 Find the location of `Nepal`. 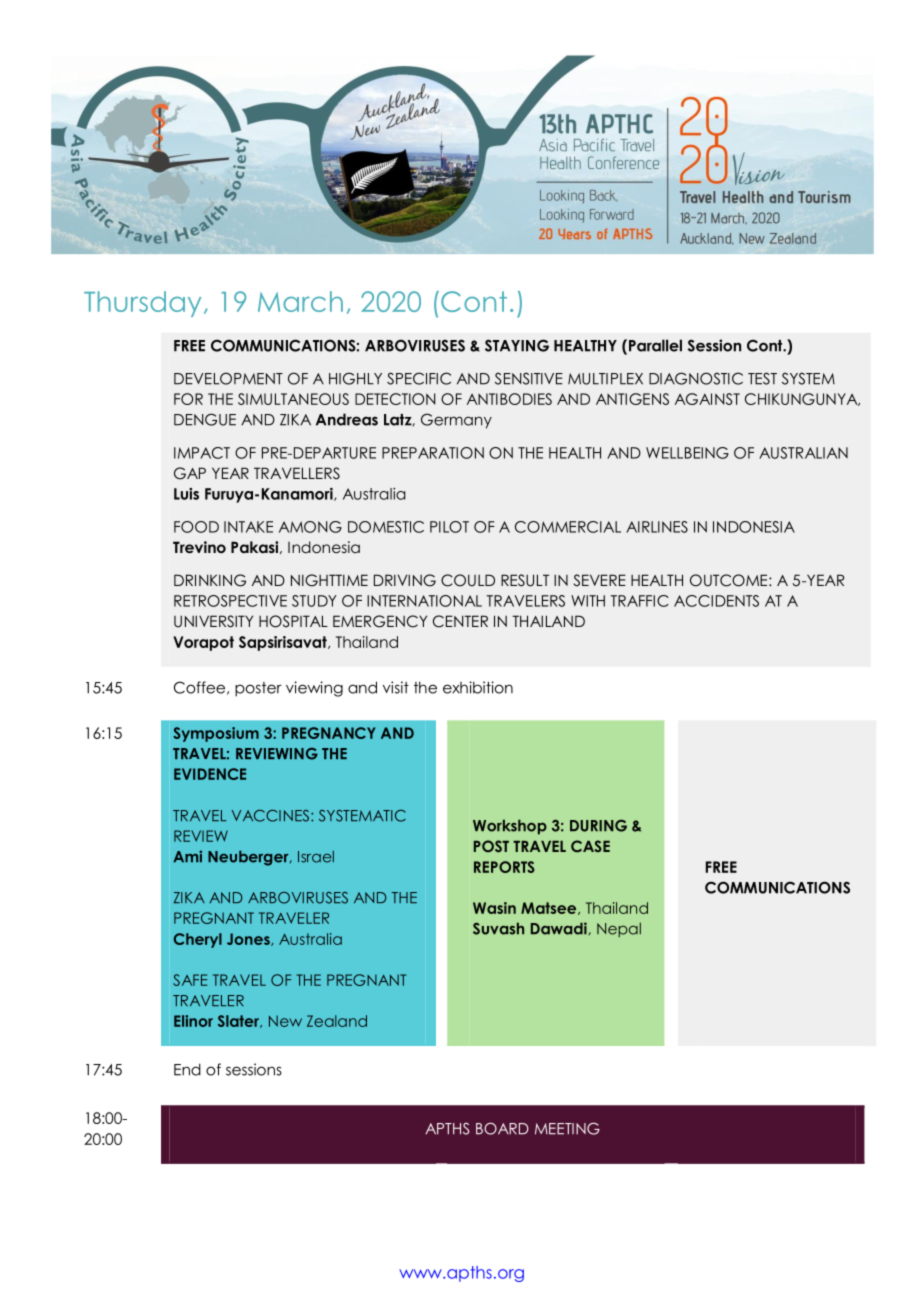

Nepal is located at coordinates (619, 930).
